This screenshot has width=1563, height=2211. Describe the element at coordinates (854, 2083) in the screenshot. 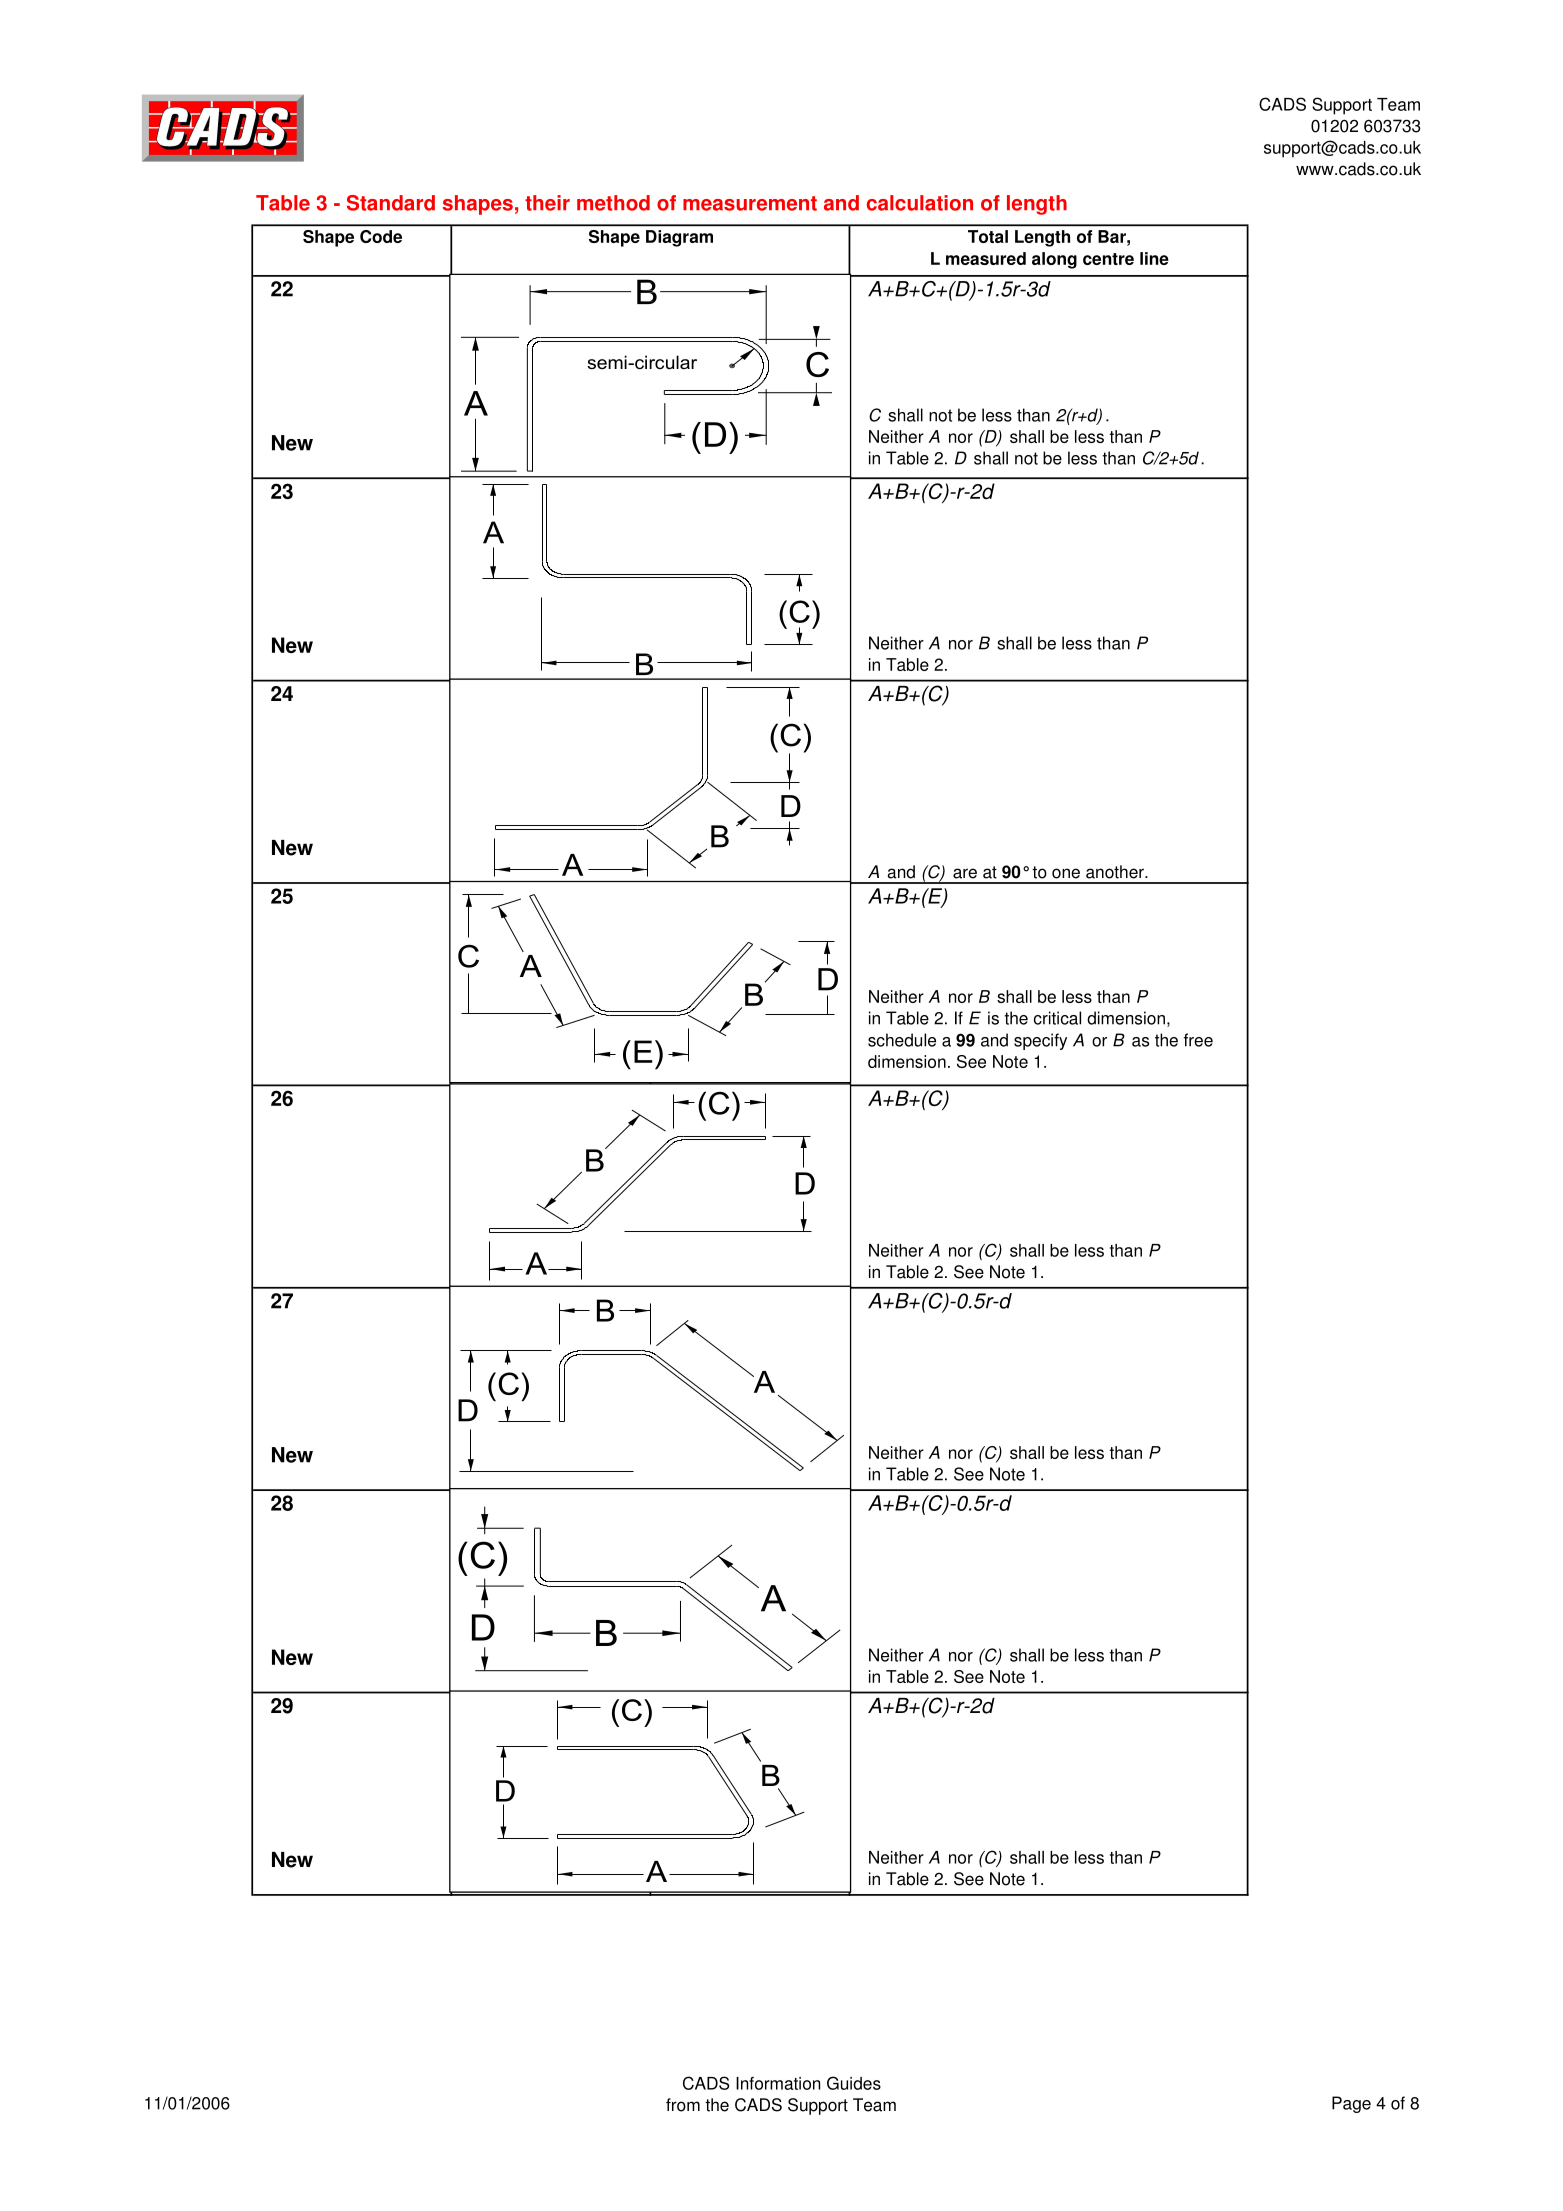

I see `Guides` at that location.
